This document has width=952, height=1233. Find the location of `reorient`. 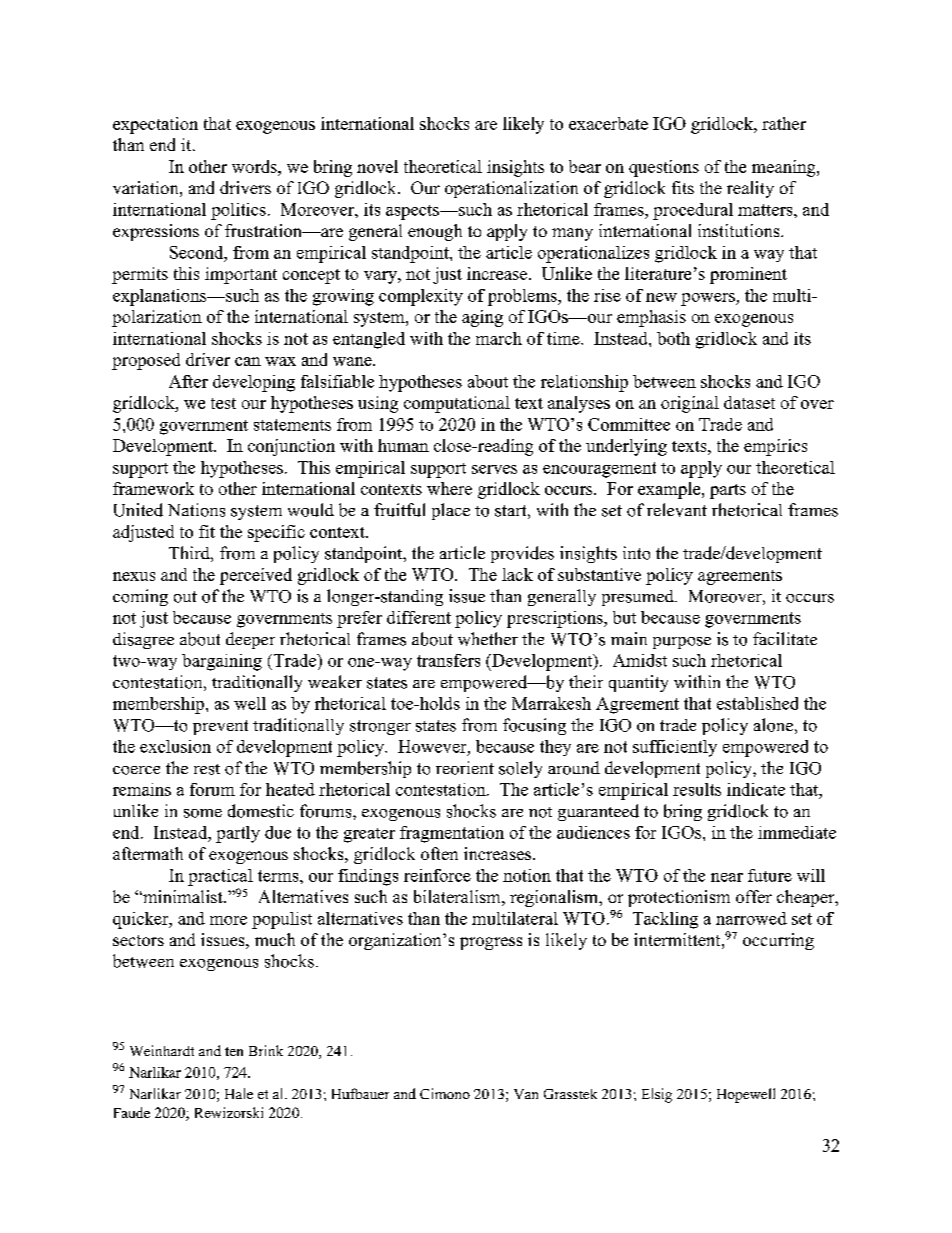

reorient is located at coordinates (465, 768).
